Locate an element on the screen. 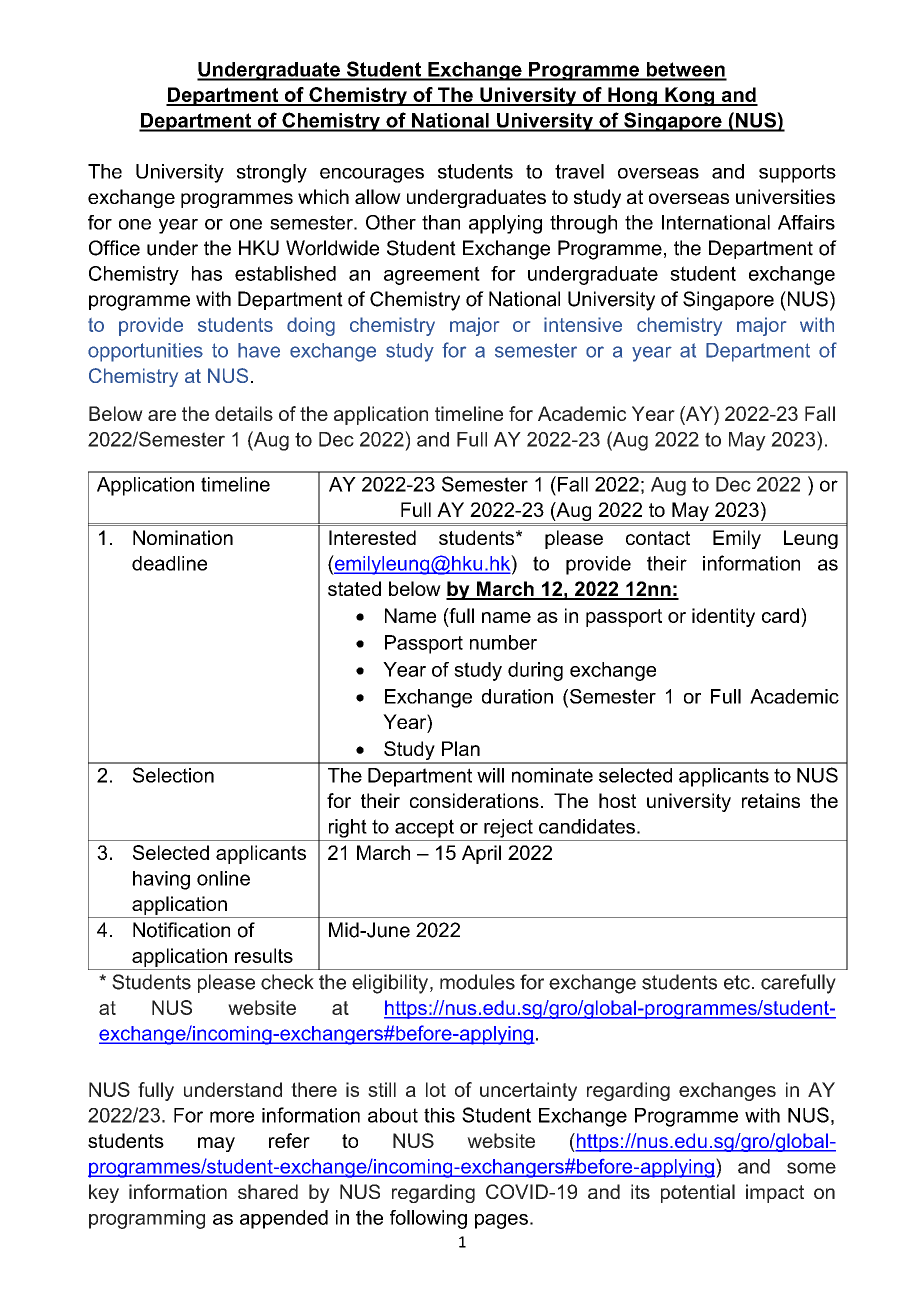 The height and width of the screenshot is (1308, 924). April is located at coordinates (481, 854).
